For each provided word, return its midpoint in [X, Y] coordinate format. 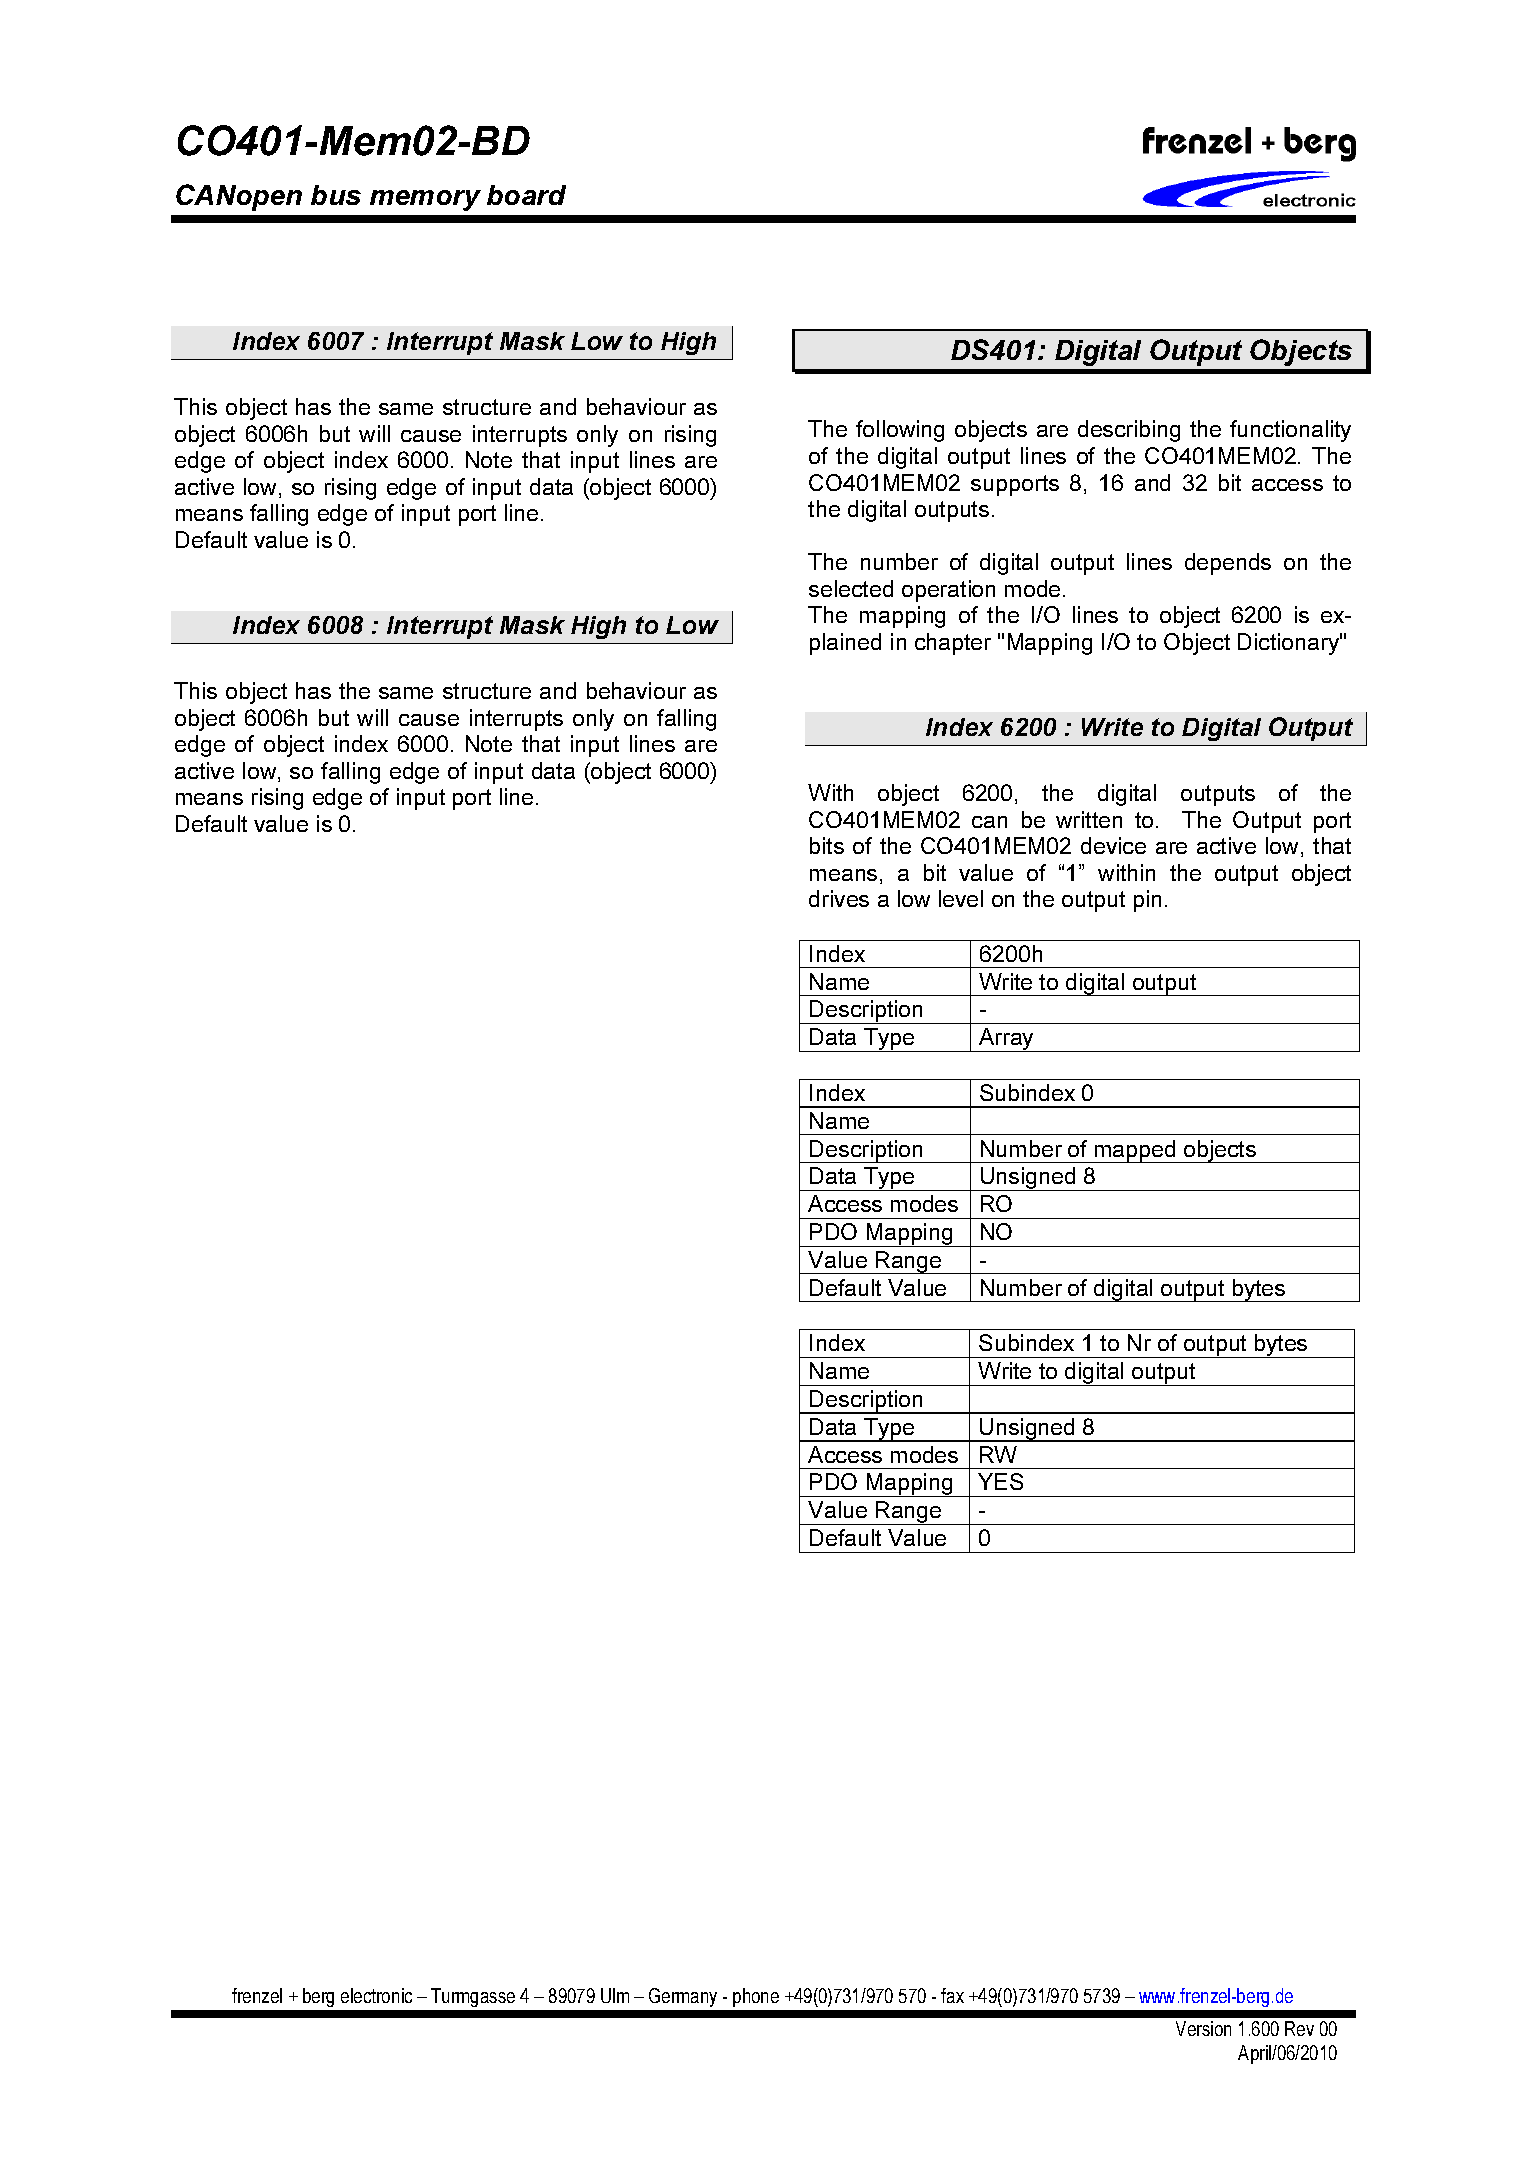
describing [1129, 431]
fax [952, 1995]
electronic [376, 1995]
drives [839, 898]
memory [425, 200]
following [900, 431]
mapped [1135, 1151]
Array [1007, 1040]
